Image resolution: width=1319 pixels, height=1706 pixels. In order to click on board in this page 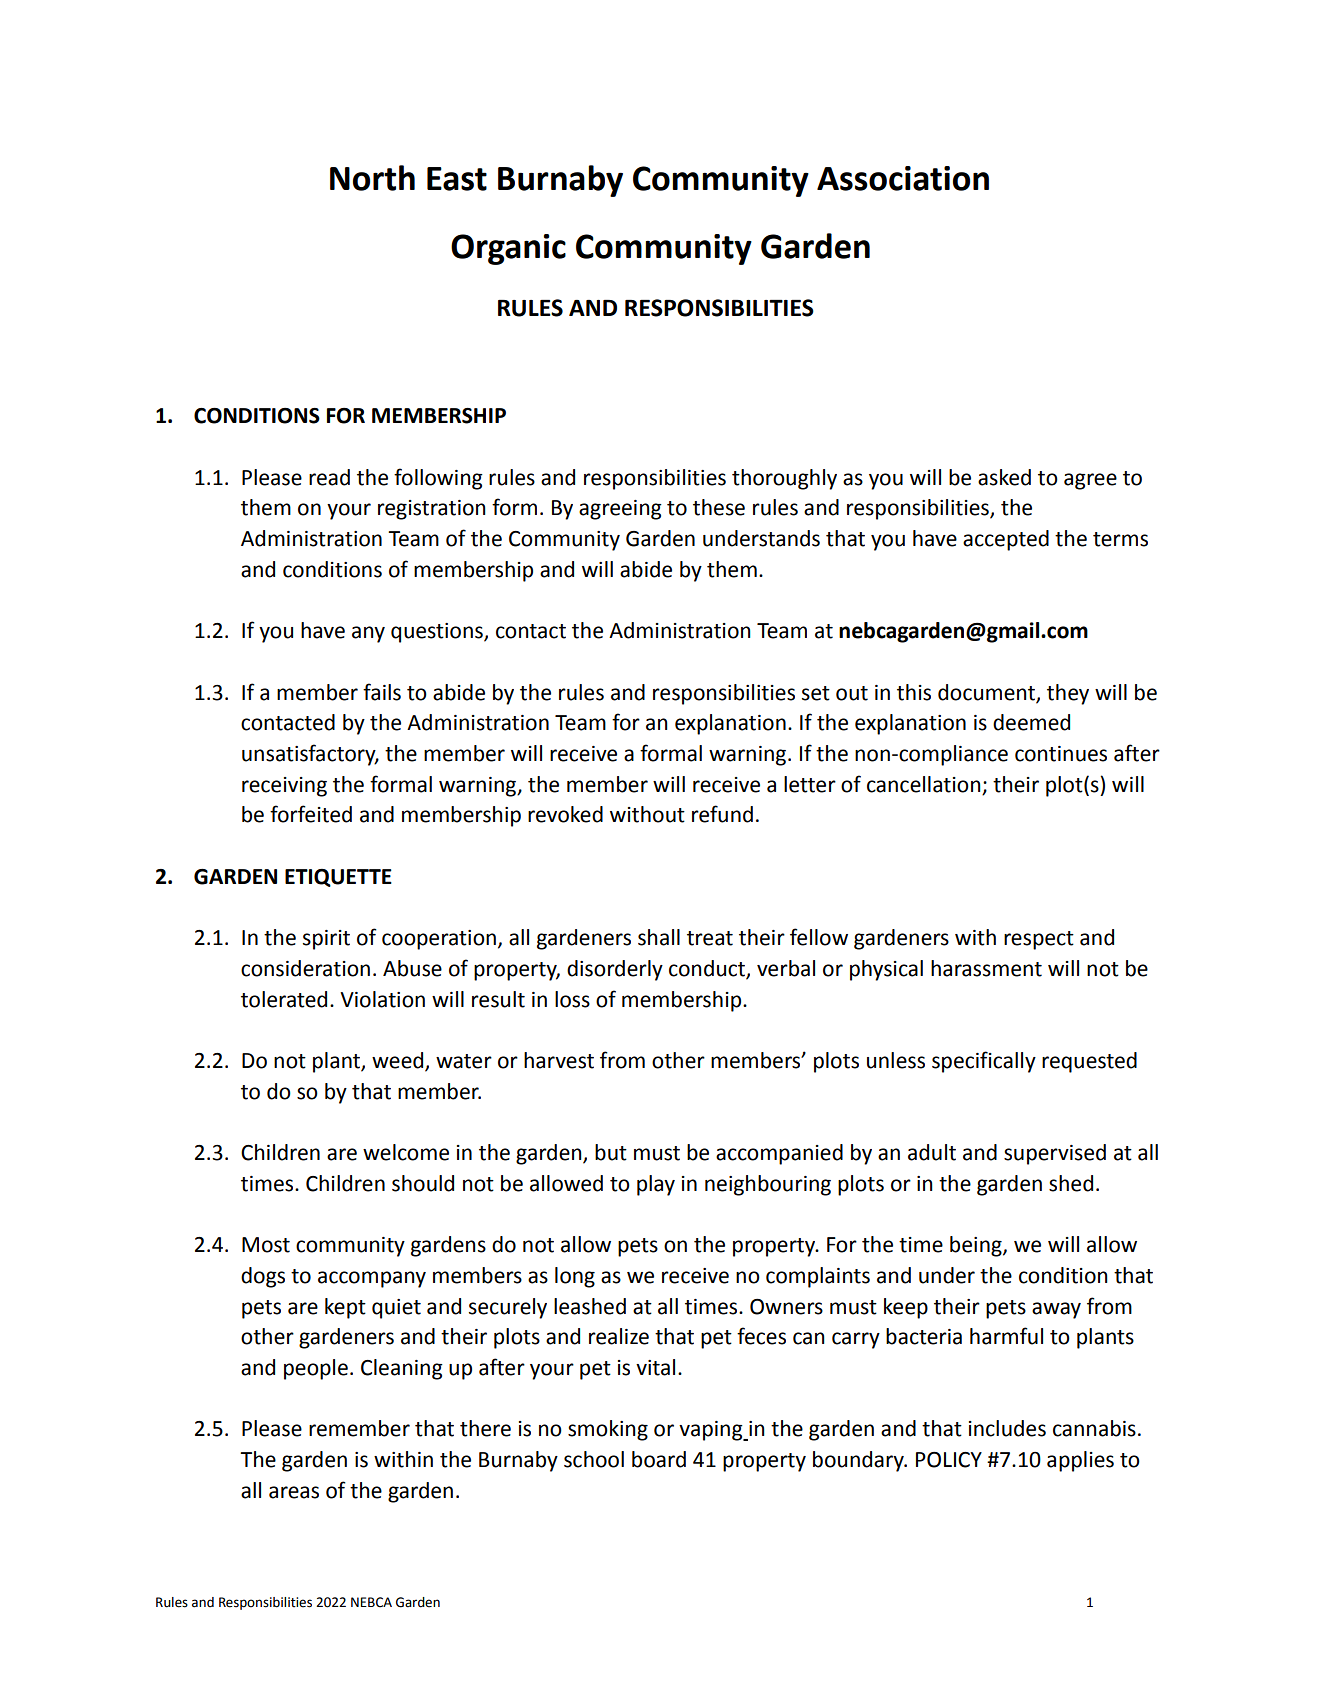, I will do `click(659, 1459)`.
